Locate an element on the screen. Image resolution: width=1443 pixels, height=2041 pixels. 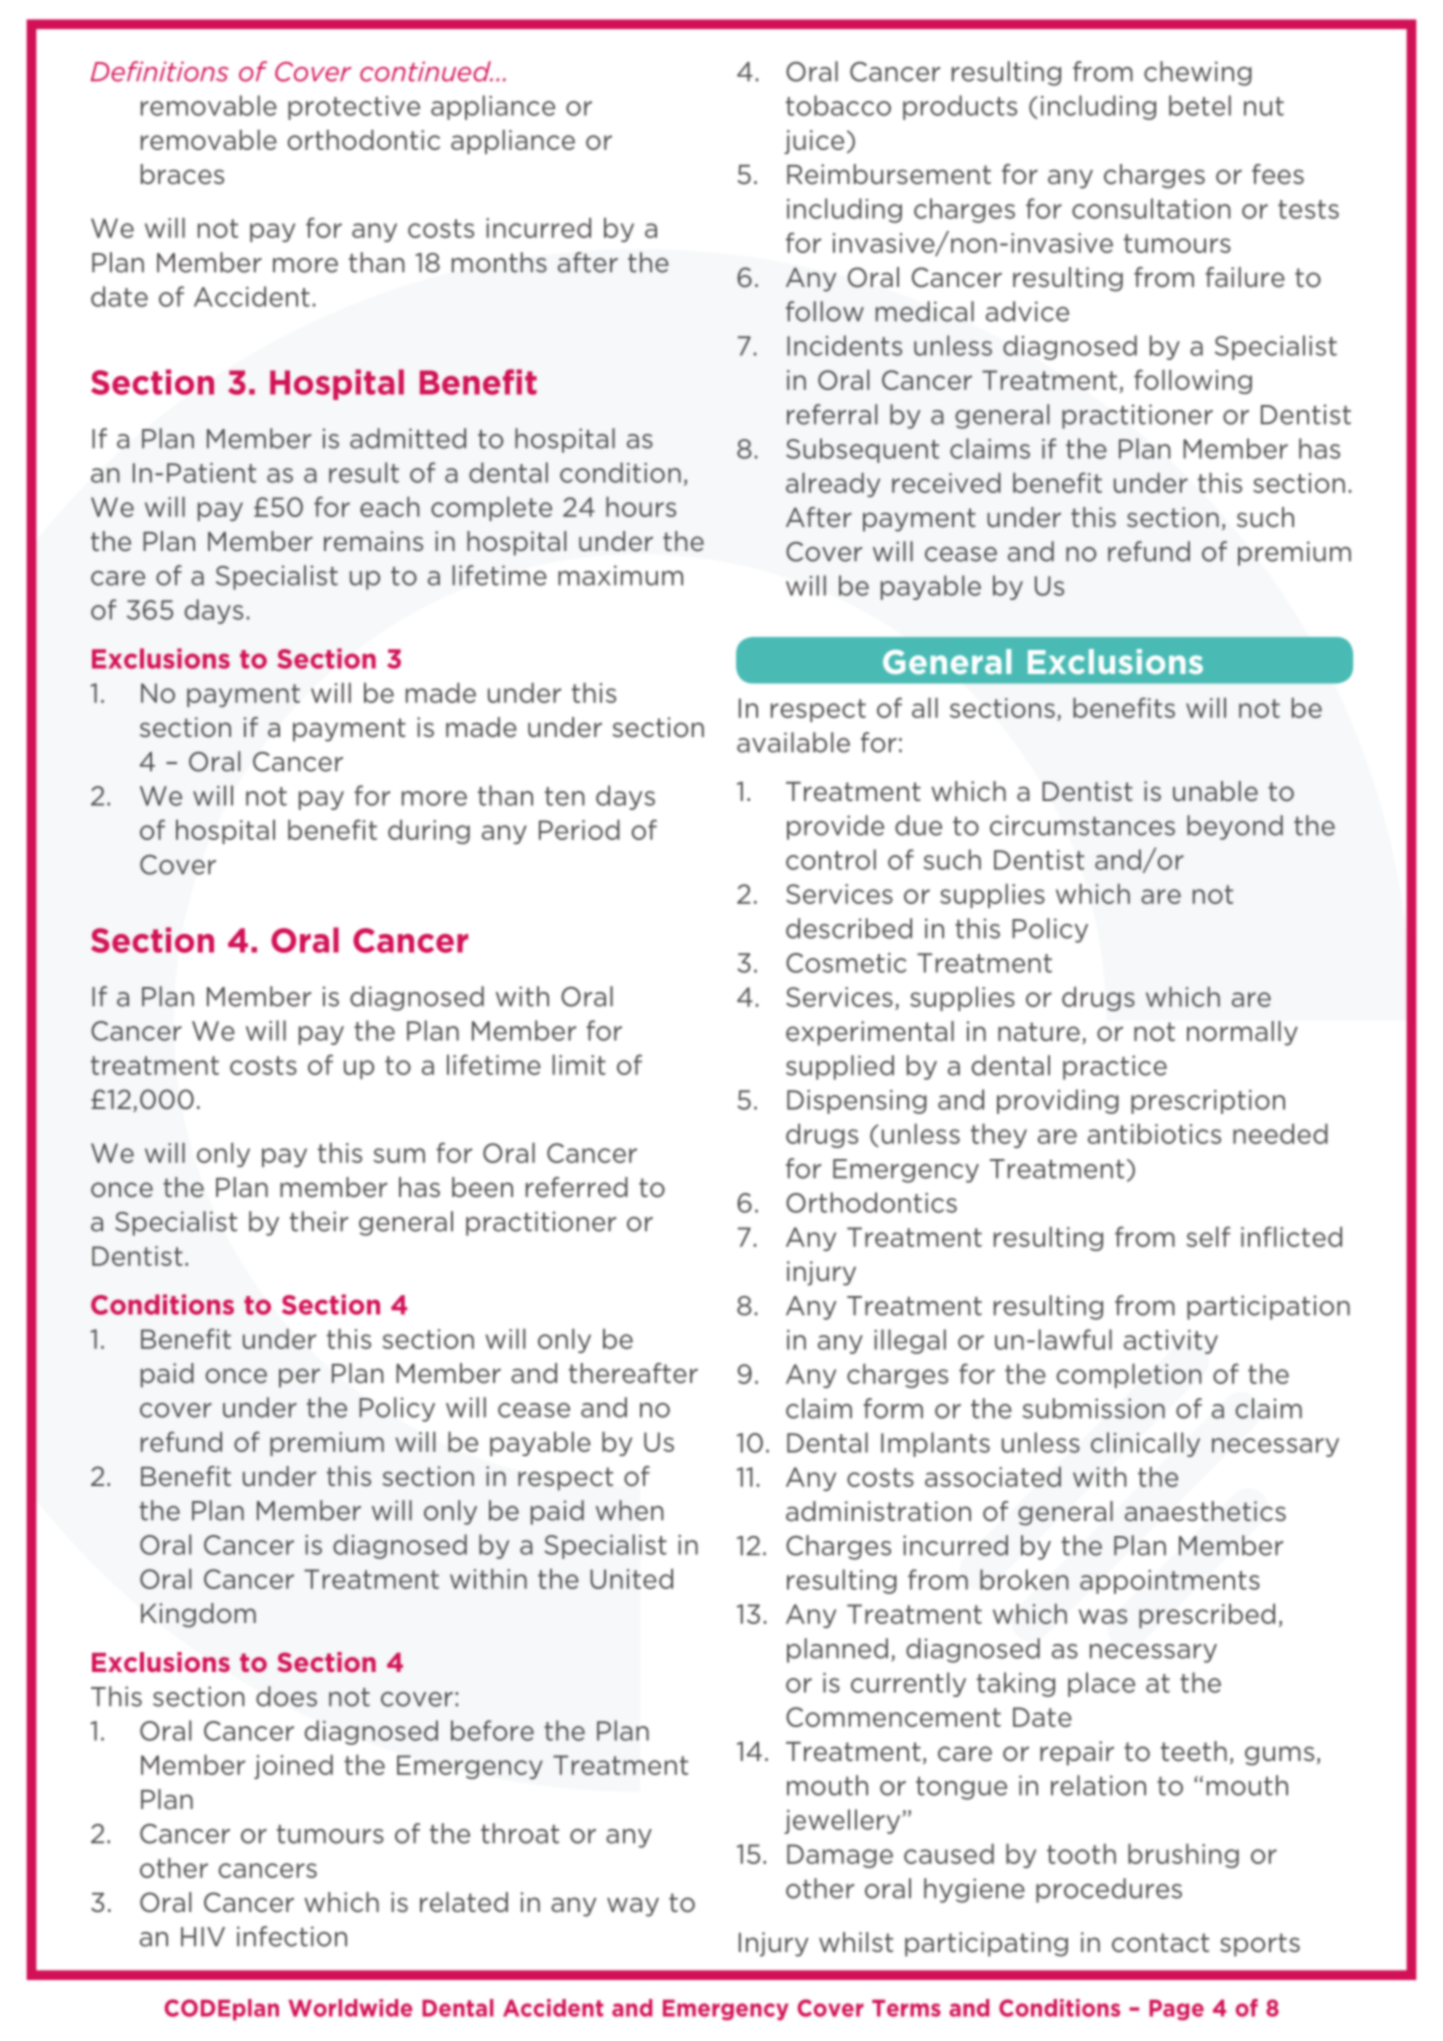
juice is located at coordinates (814, 142).
